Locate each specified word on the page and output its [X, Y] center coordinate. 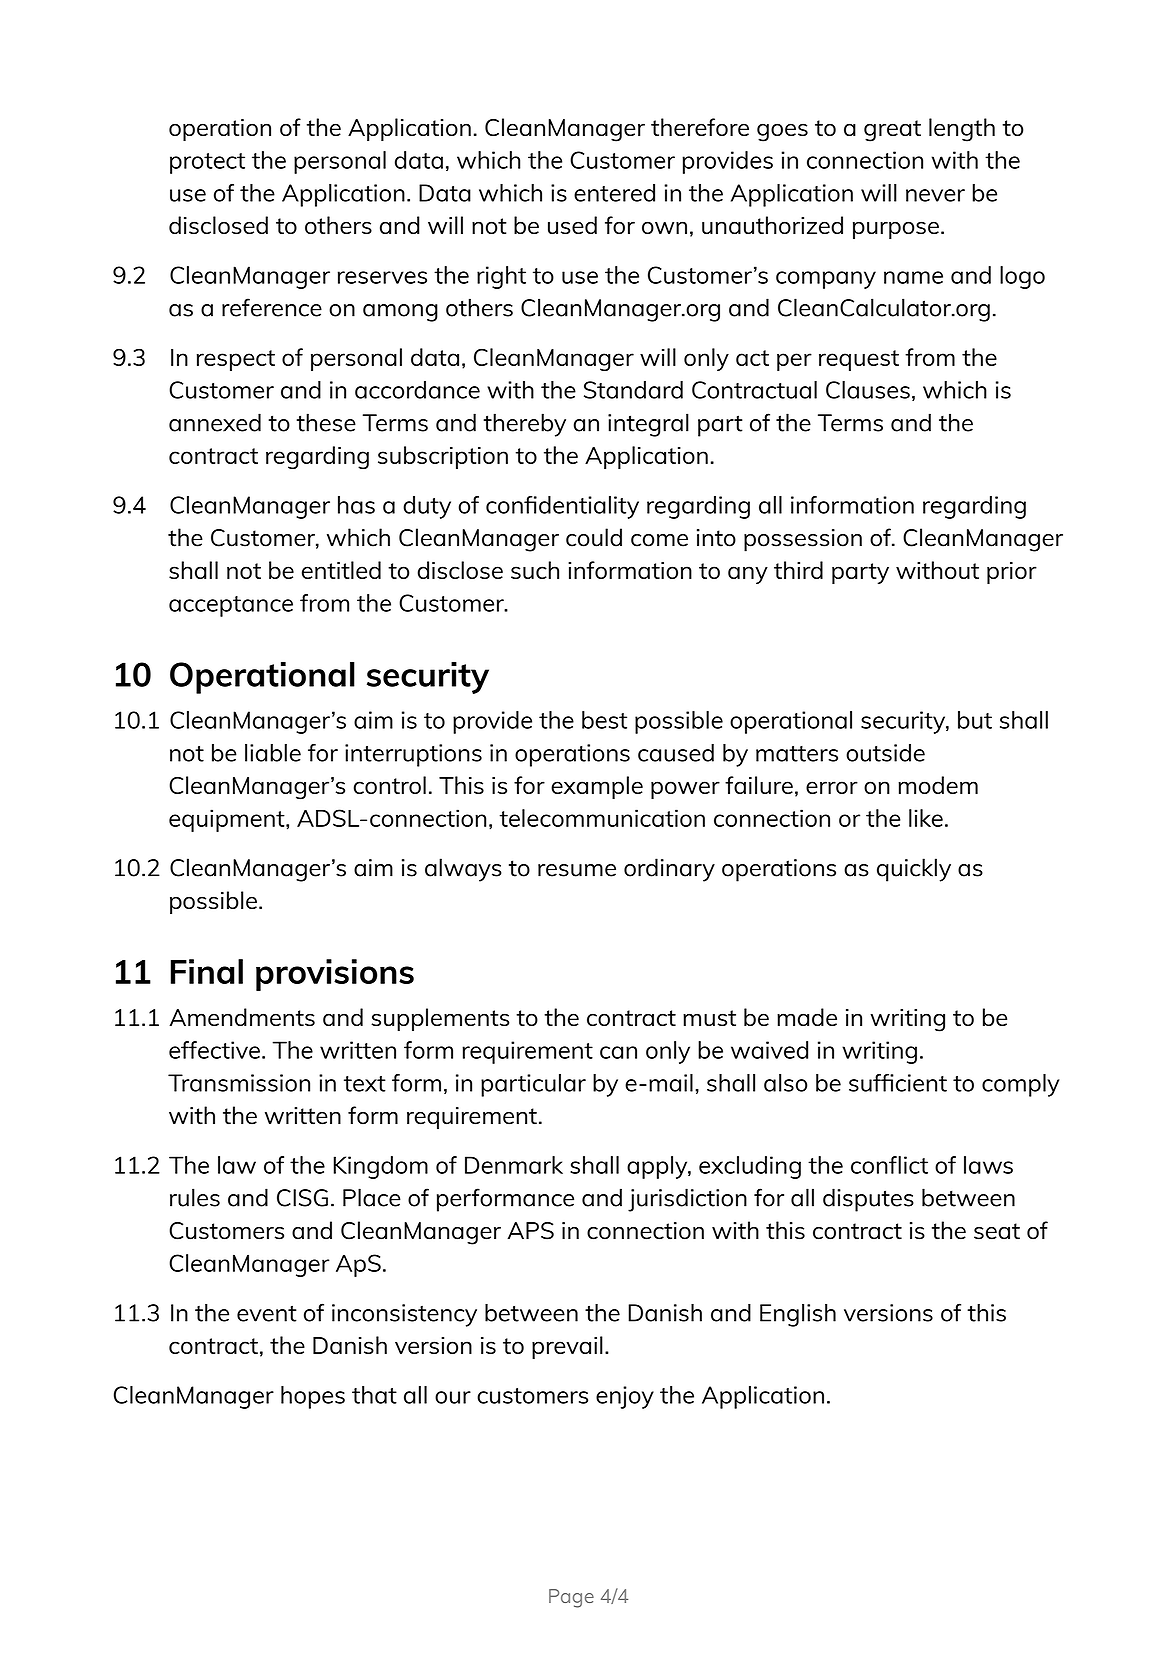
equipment [228, 820]
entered [614, 193]
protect [207, 163]
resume [577, 870]
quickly [914, 870]
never [935, 195]
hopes [313, 1397]
